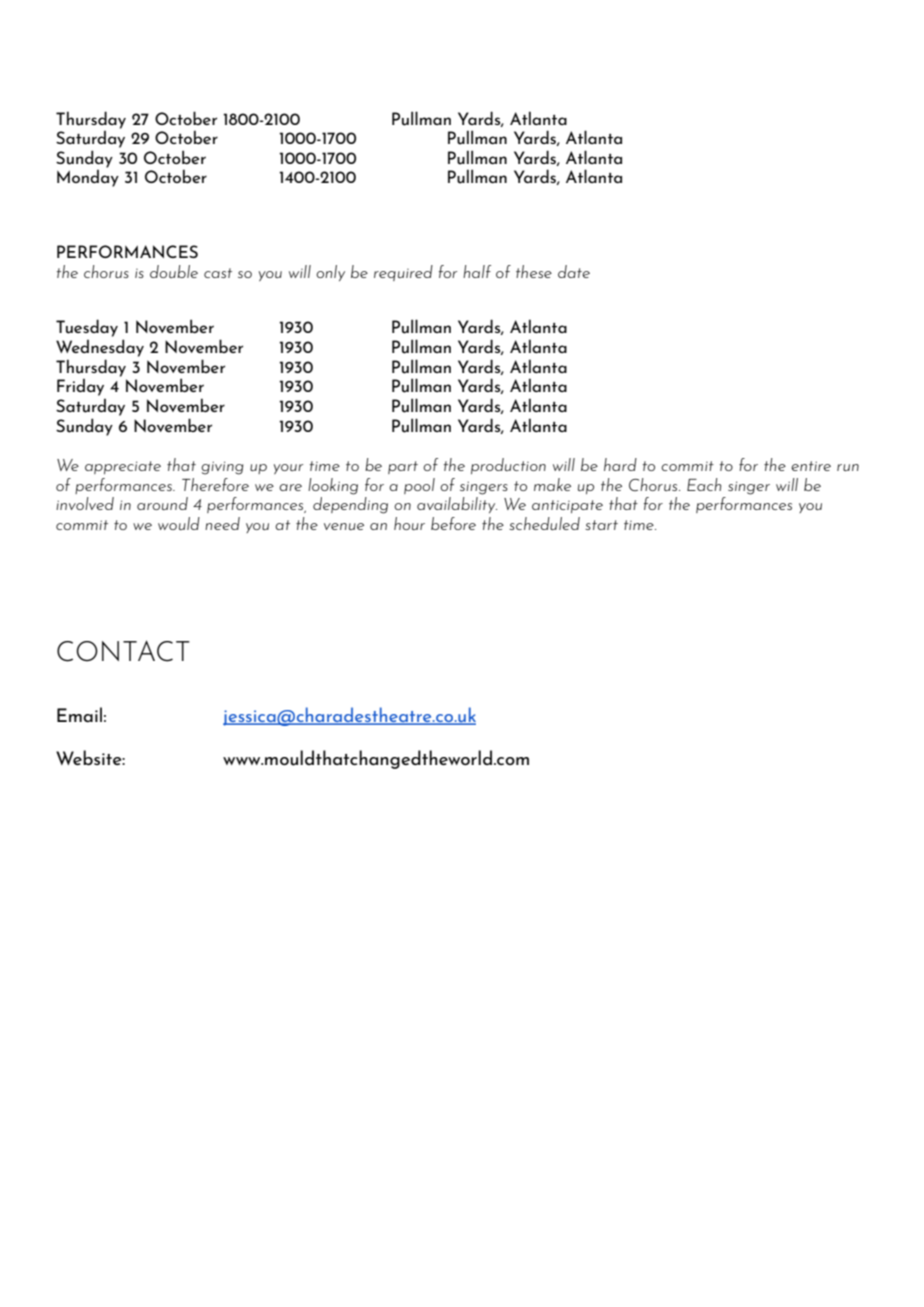 Image resolution: width=924 pixels, height=1307 pixels. What do you see at coordinates (811, 466) in the screenshot?
I see `entire` at bounding box center [811, 466].
